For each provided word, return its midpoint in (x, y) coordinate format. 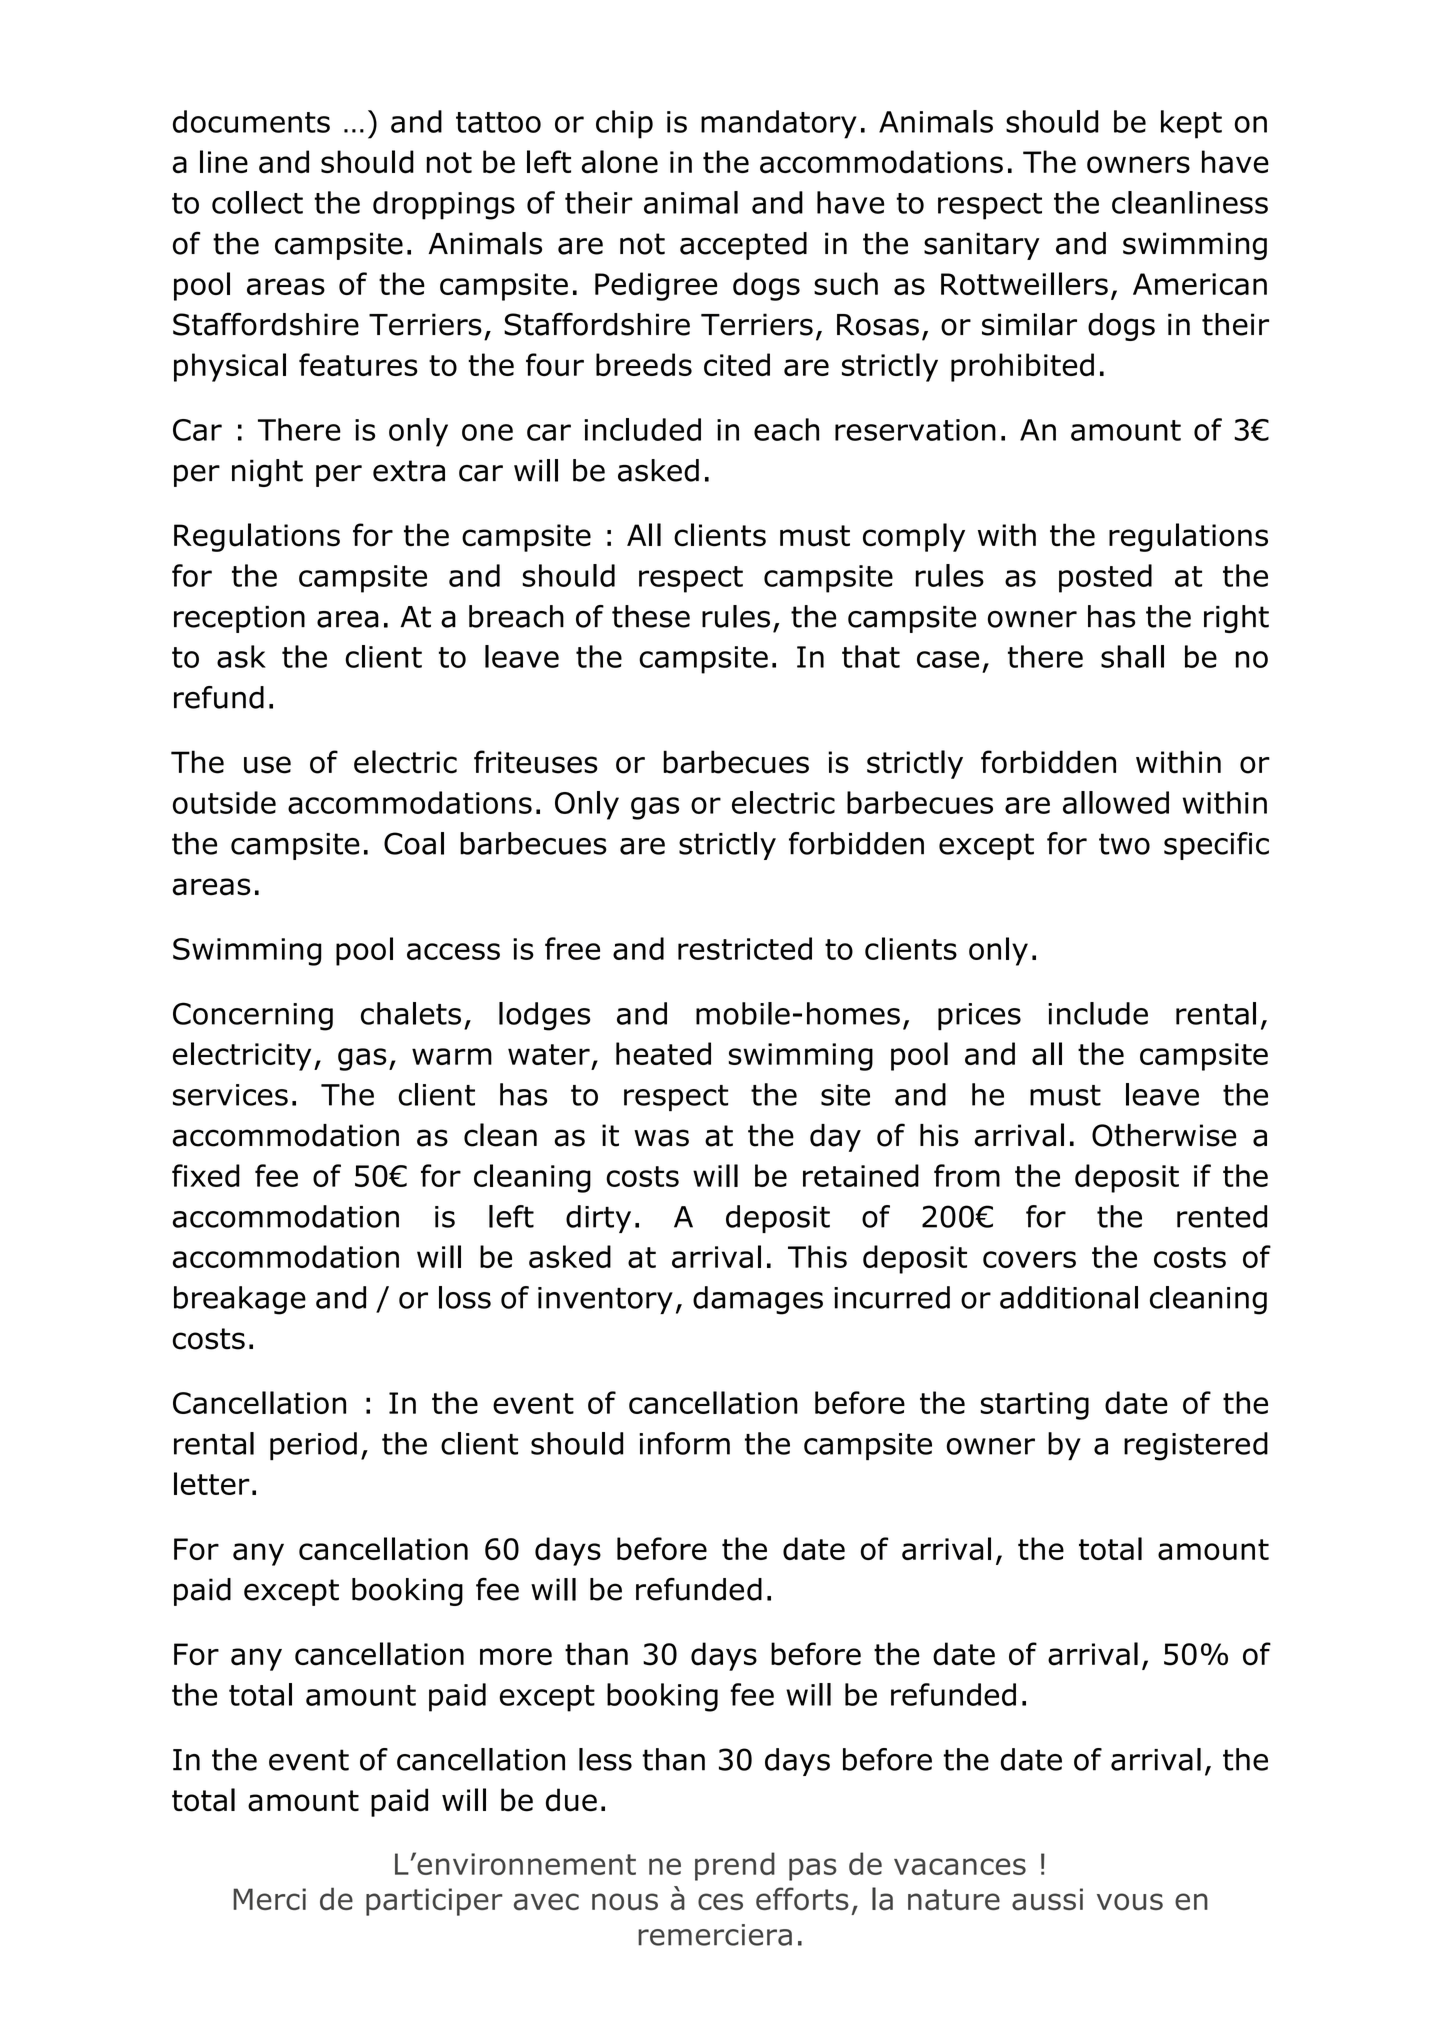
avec (546, 1902)
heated (663, 1053)
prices (979, 1017)
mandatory (779, 124)
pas (813, 1869)
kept (1191, 124)
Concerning (253, 1016)
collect (257, 202)
